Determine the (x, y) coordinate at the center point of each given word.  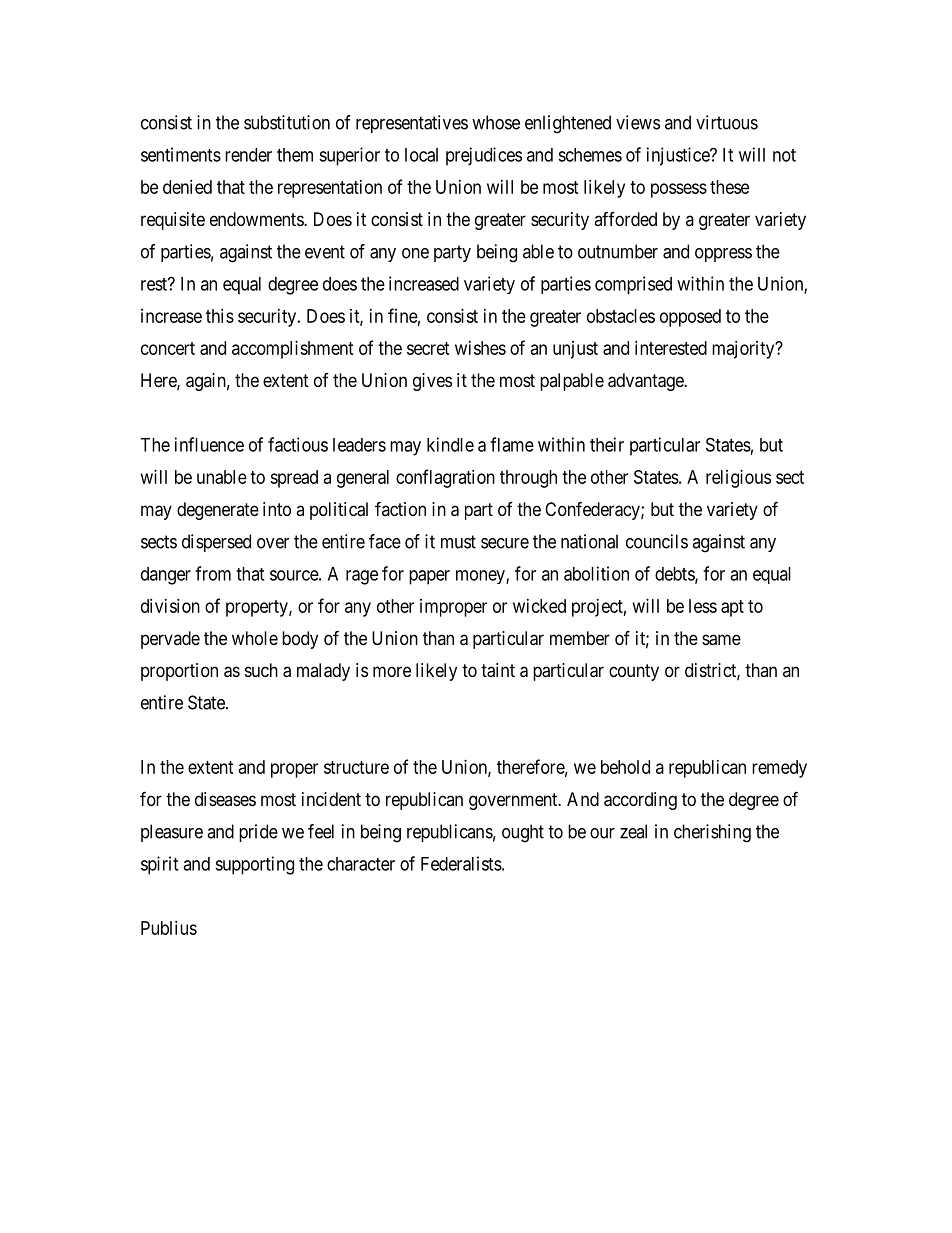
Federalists (461, 863)
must (458, 542)
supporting (254, 865)
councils (657, 541)
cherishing (712, 833)
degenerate (218, 511)
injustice (679, 156)
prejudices (484, 156)
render (248, 155)
